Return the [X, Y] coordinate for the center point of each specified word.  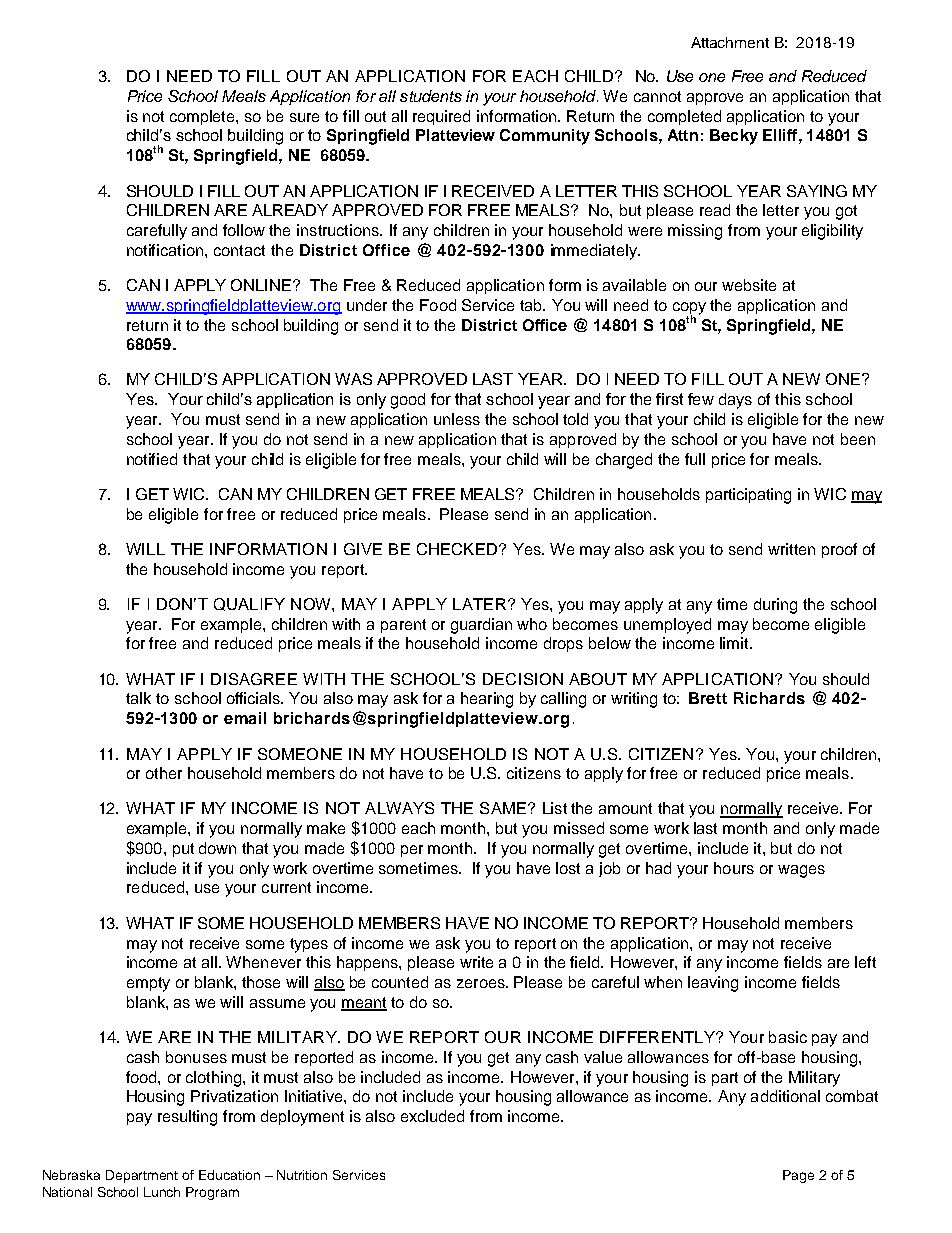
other [164, 773]
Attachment [730, 42]
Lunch [162, 1192]
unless [457, 419]
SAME [503, 808]
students [431, 96]
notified [152, 459]
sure [304, 117]
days [735, 401]
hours [734, 868]
